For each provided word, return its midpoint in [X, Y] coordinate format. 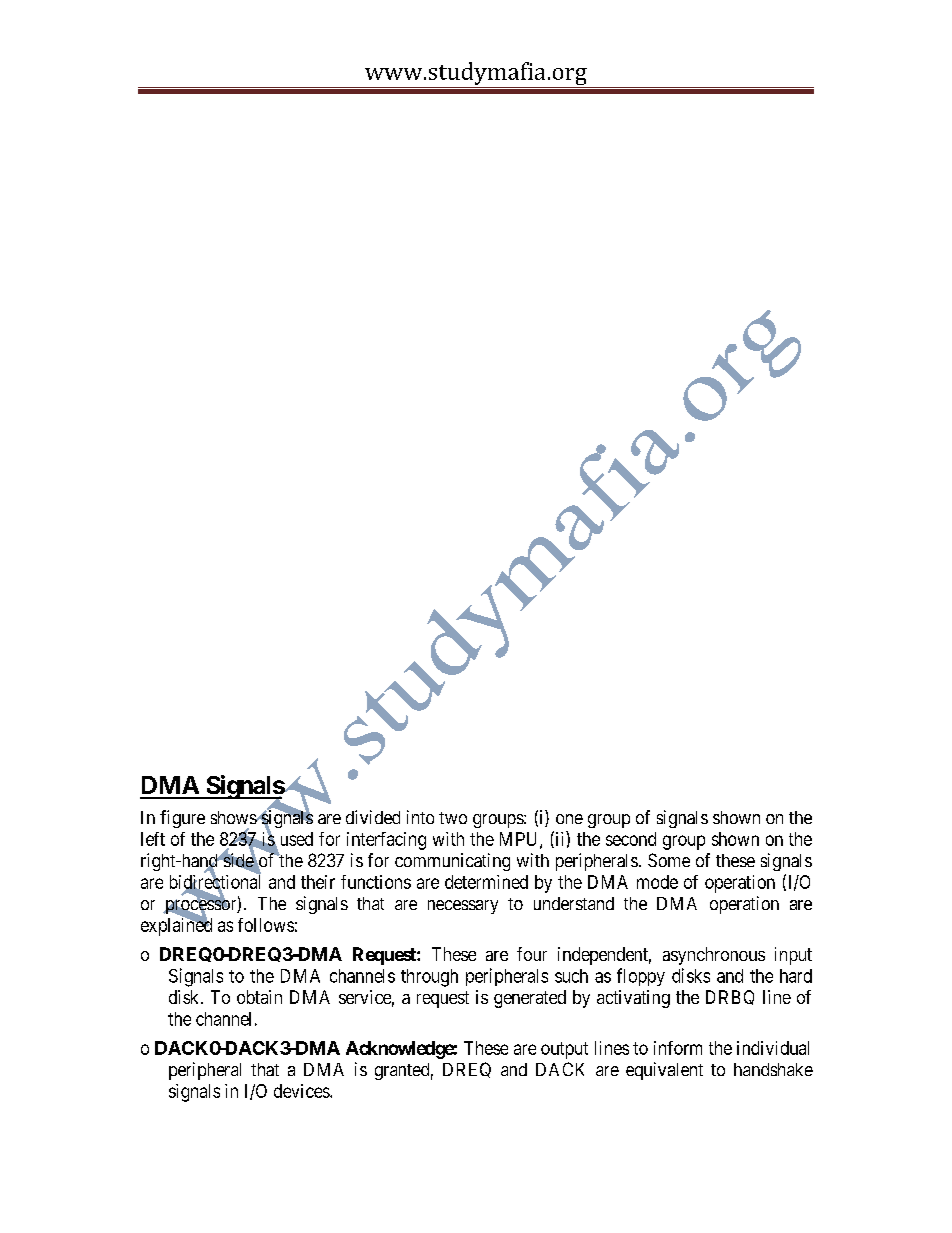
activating [633, 999]
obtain [259, 997]
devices [302, 1091]
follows [266, 925]
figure [182, 819]
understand [574, 903]
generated [530, 999]
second [631, 839]
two [453, 818]
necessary [463, 907]
